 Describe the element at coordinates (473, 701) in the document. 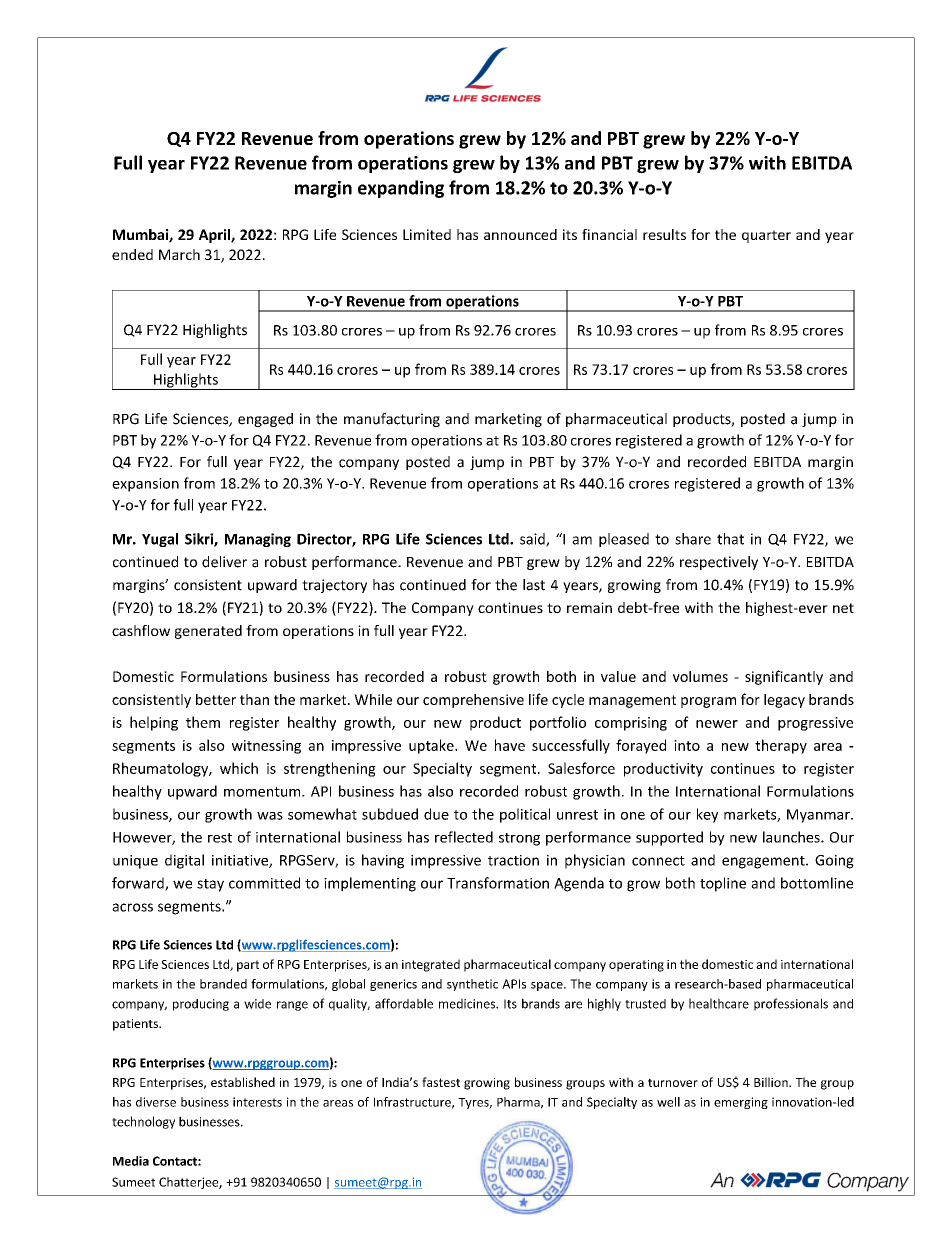

I see `comprehensive` at that location.
